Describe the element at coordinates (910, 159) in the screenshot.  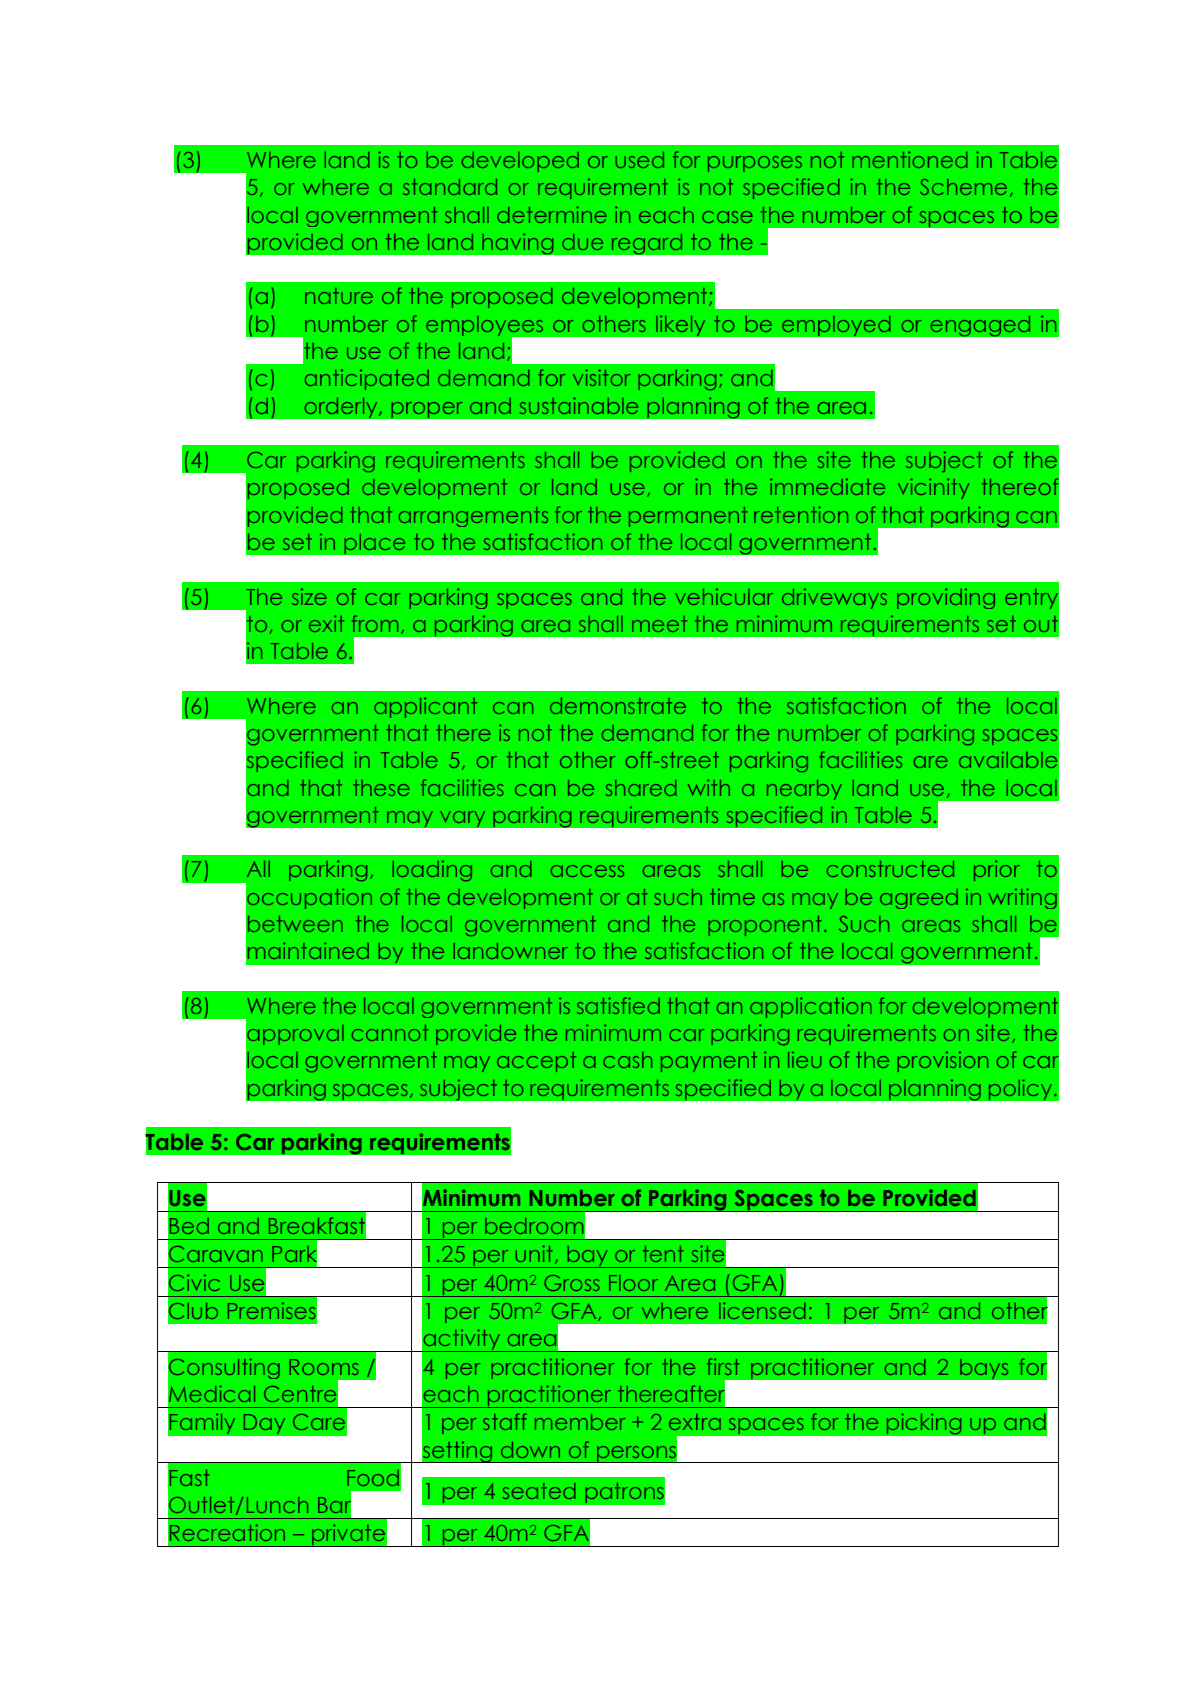
I see `mentioned` at that location.
